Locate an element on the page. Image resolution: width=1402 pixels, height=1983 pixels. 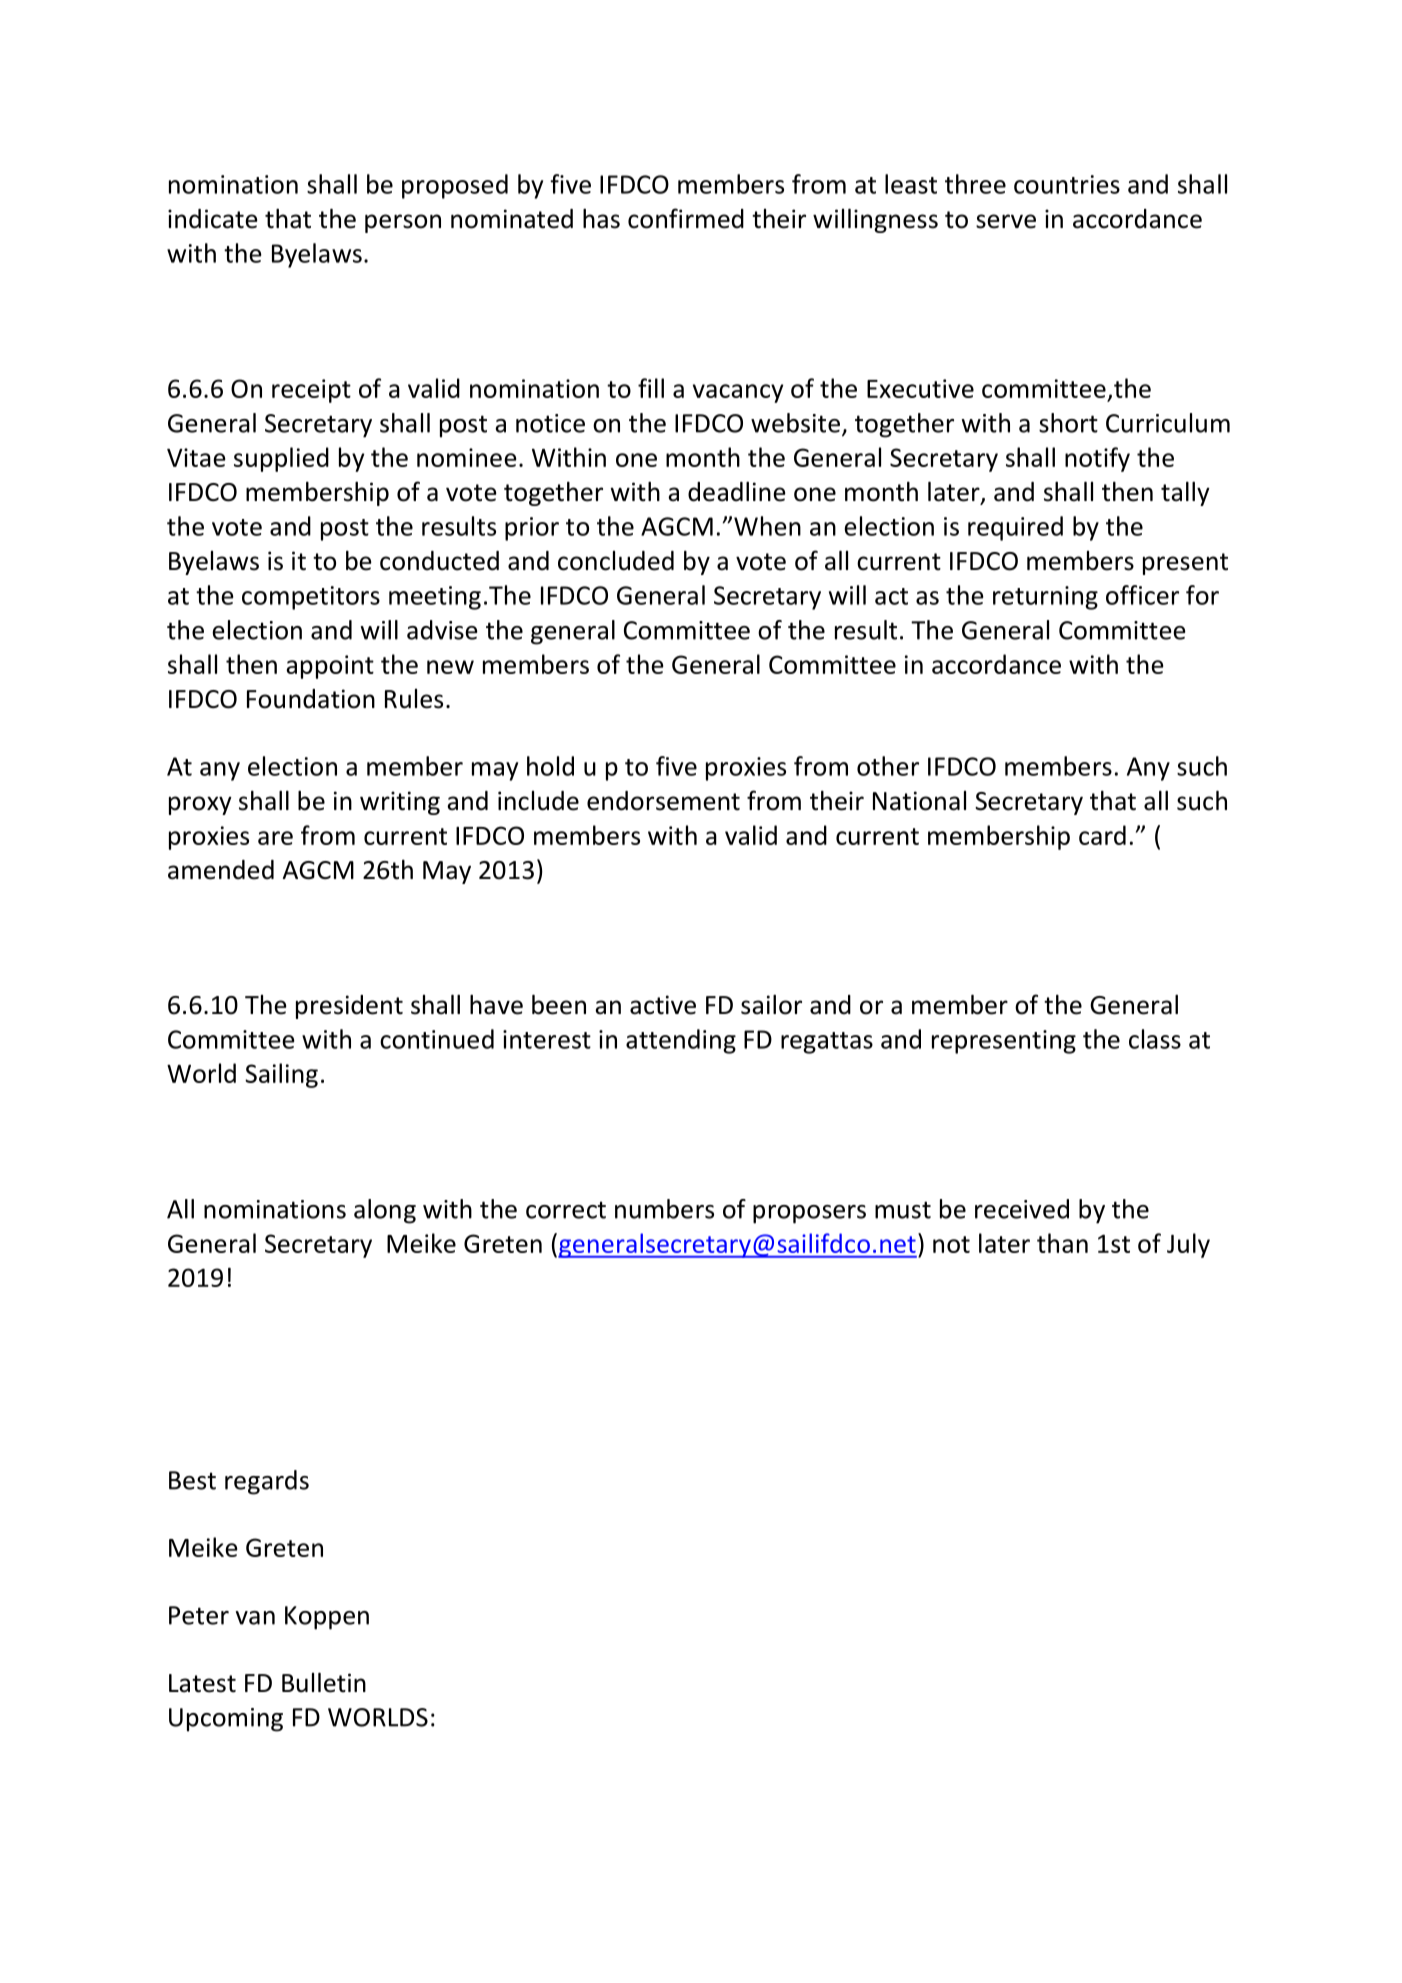
confirmed is located at coordinates (686, 218).
